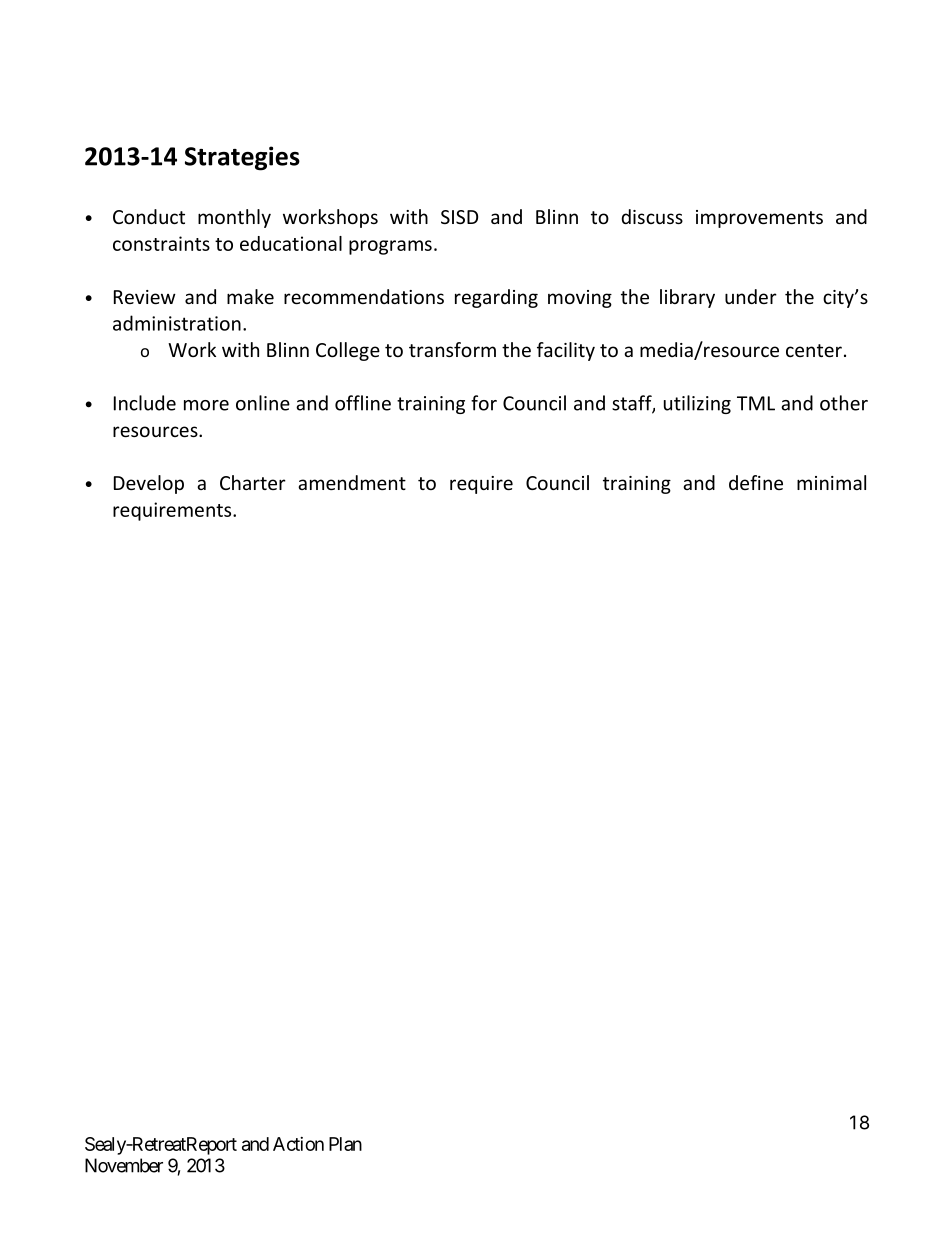 This screenshot has height=1233, width=952. I want to click on monthly, so click(234, 218).
